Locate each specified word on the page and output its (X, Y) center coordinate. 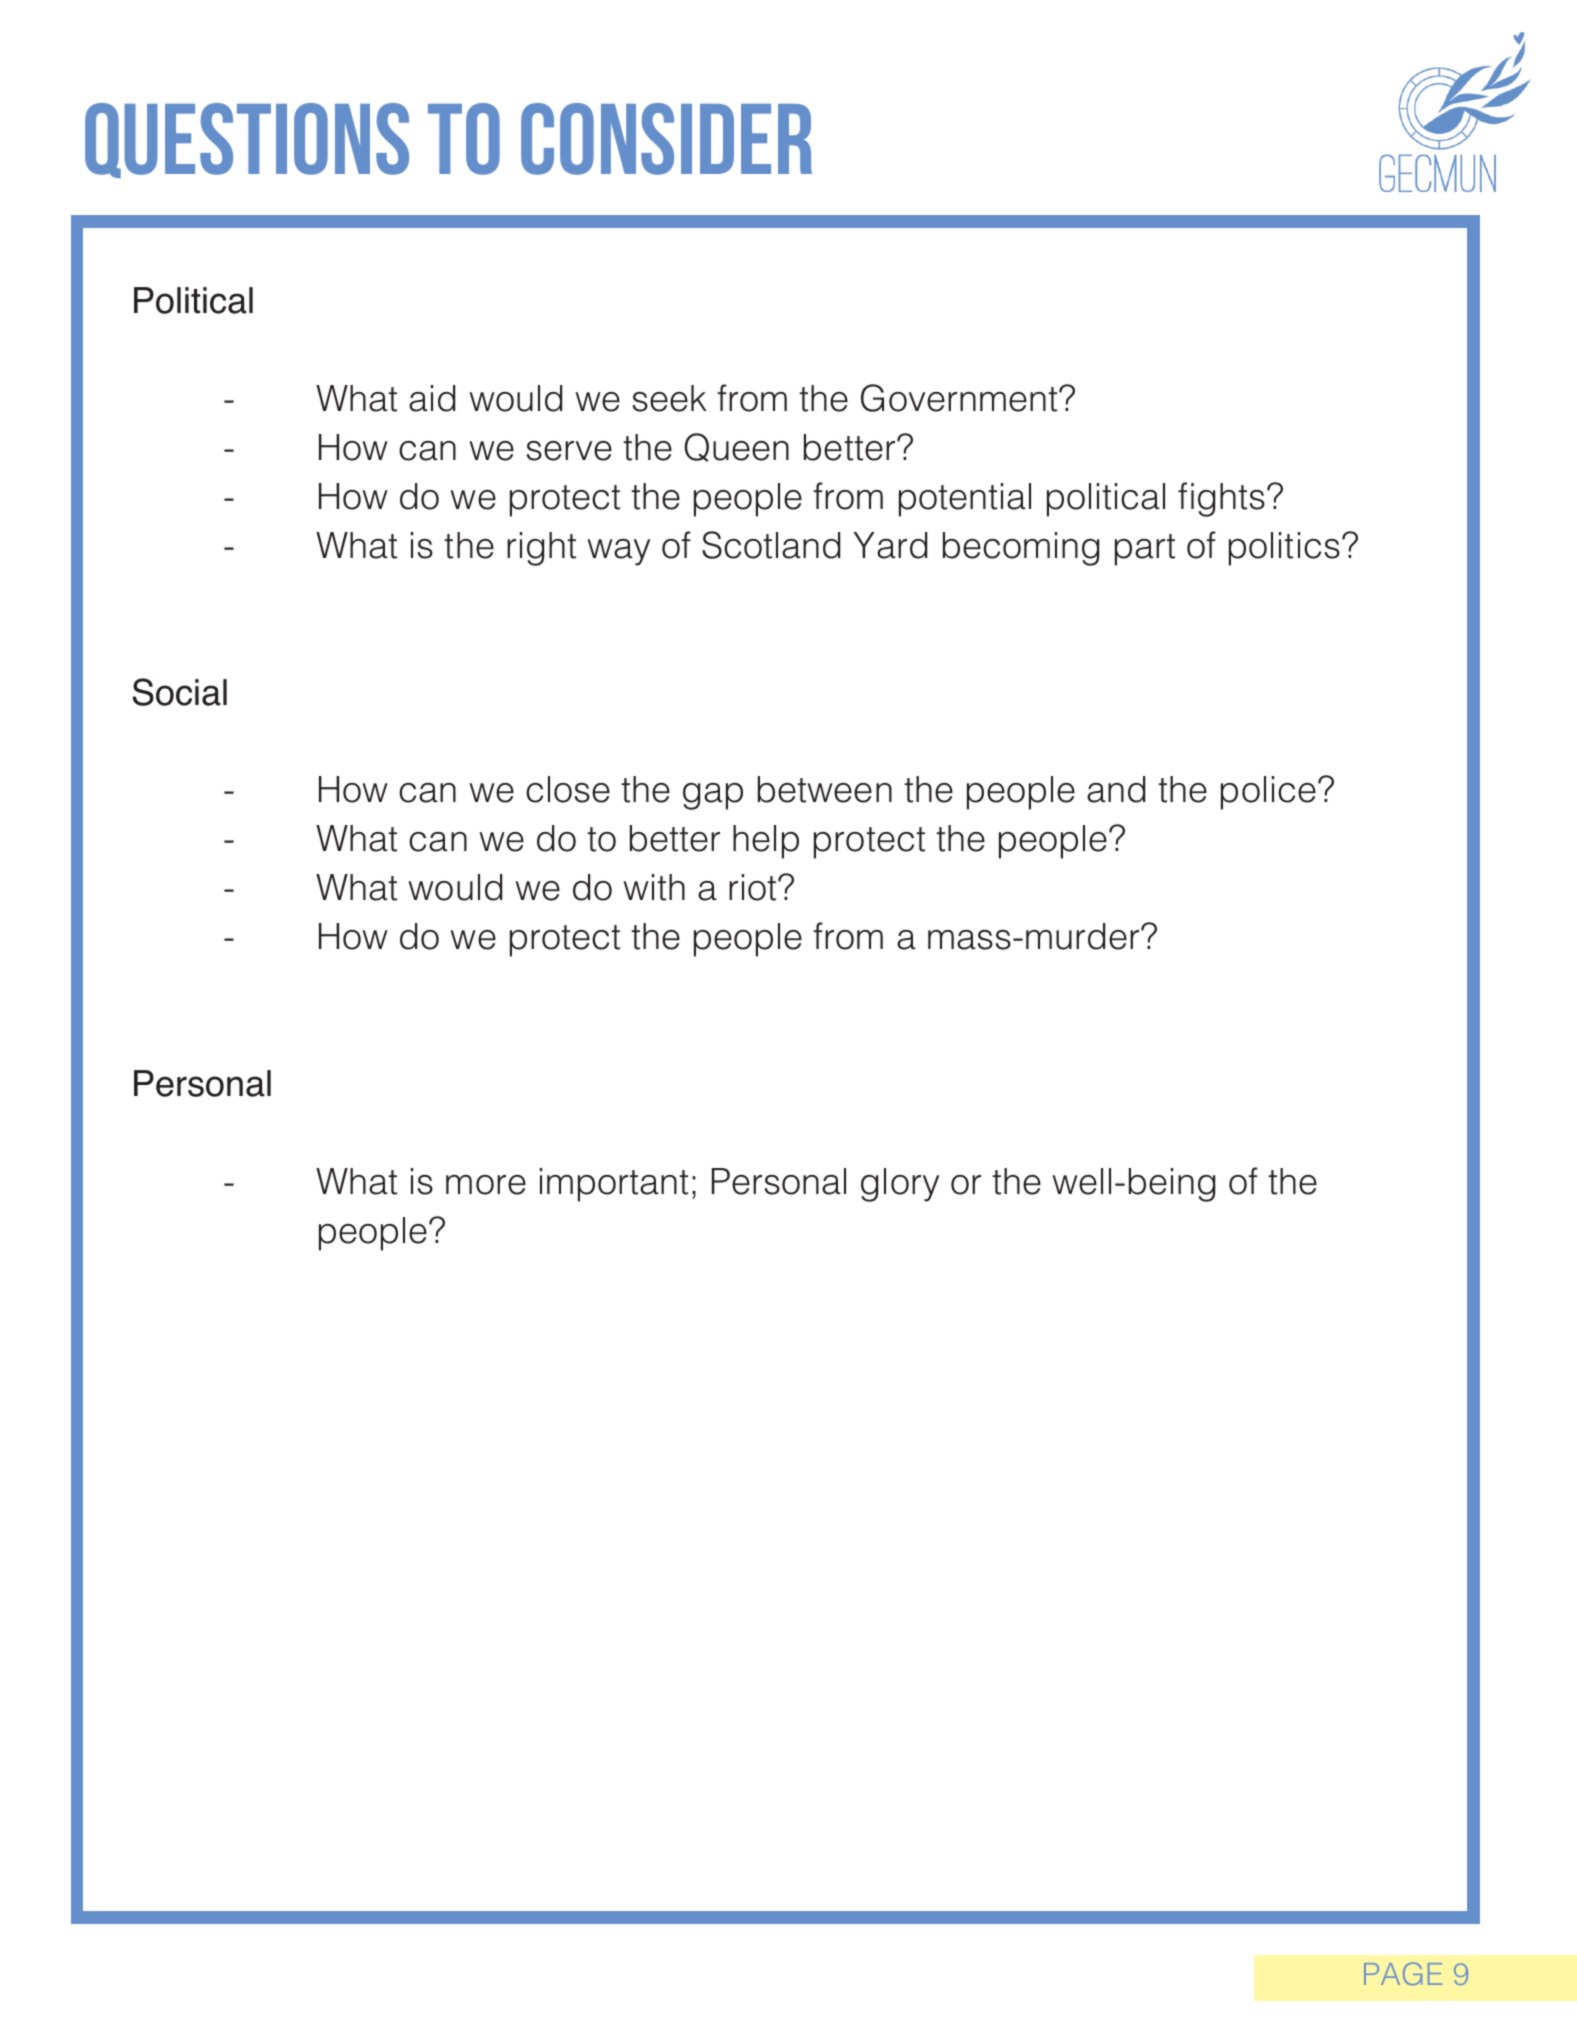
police (1268, 793)
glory (900, 1185)
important (614, 1185)
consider (666, 139)
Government (960, 398)
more (486, 1185)
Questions (247, 140)
